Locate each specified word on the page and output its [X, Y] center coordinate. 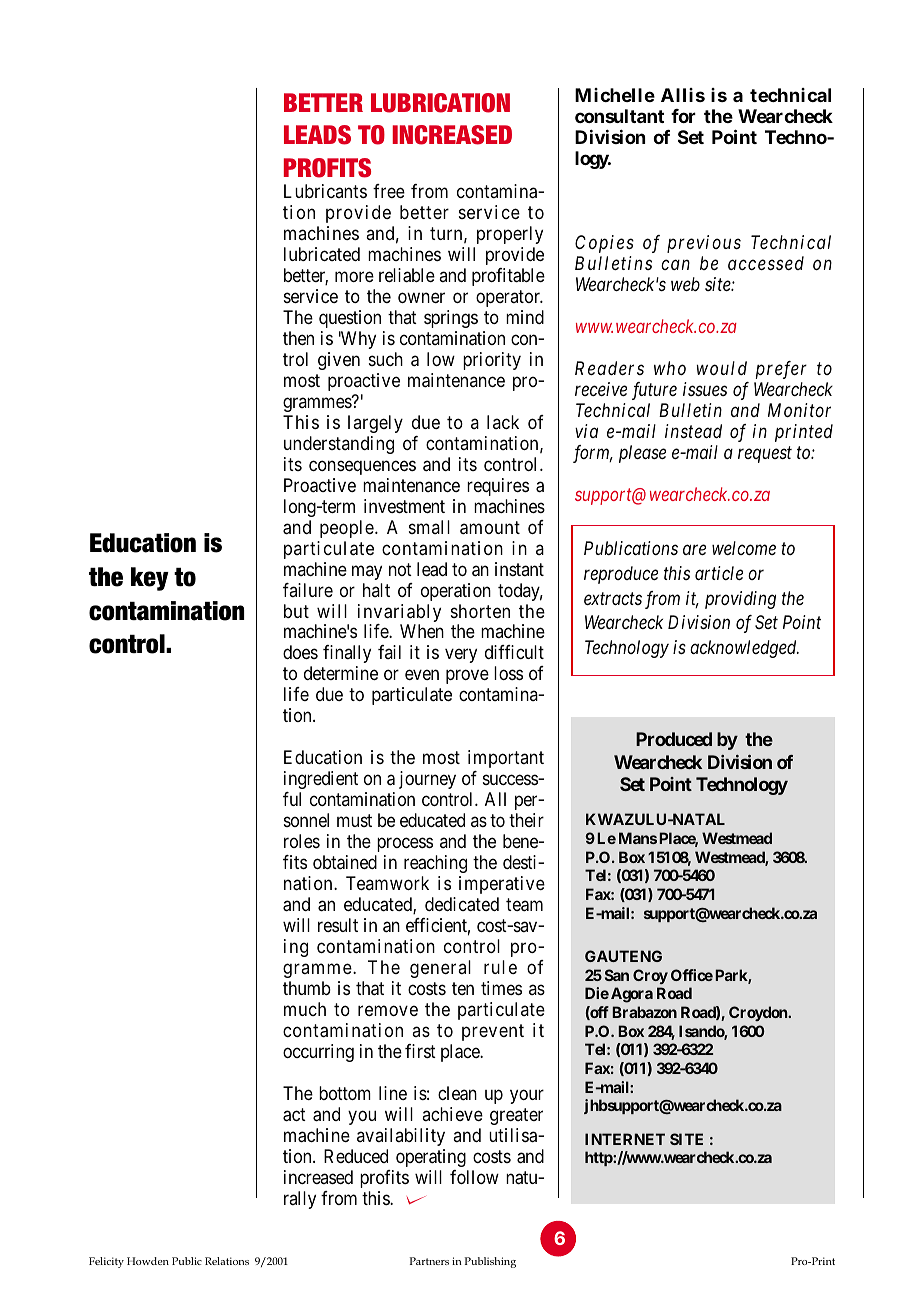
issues [705, 389]
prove [467, 677]
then [298, 338]
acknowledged [744, 649]
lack [503, 422]
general [440, 969]
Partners [429, 1261]
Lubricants [325, 191]
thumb [307, 988]
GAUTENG [623, 956]
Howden [148, 1261]
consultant [619, 116]
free [389, 191]
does [300, 652]
